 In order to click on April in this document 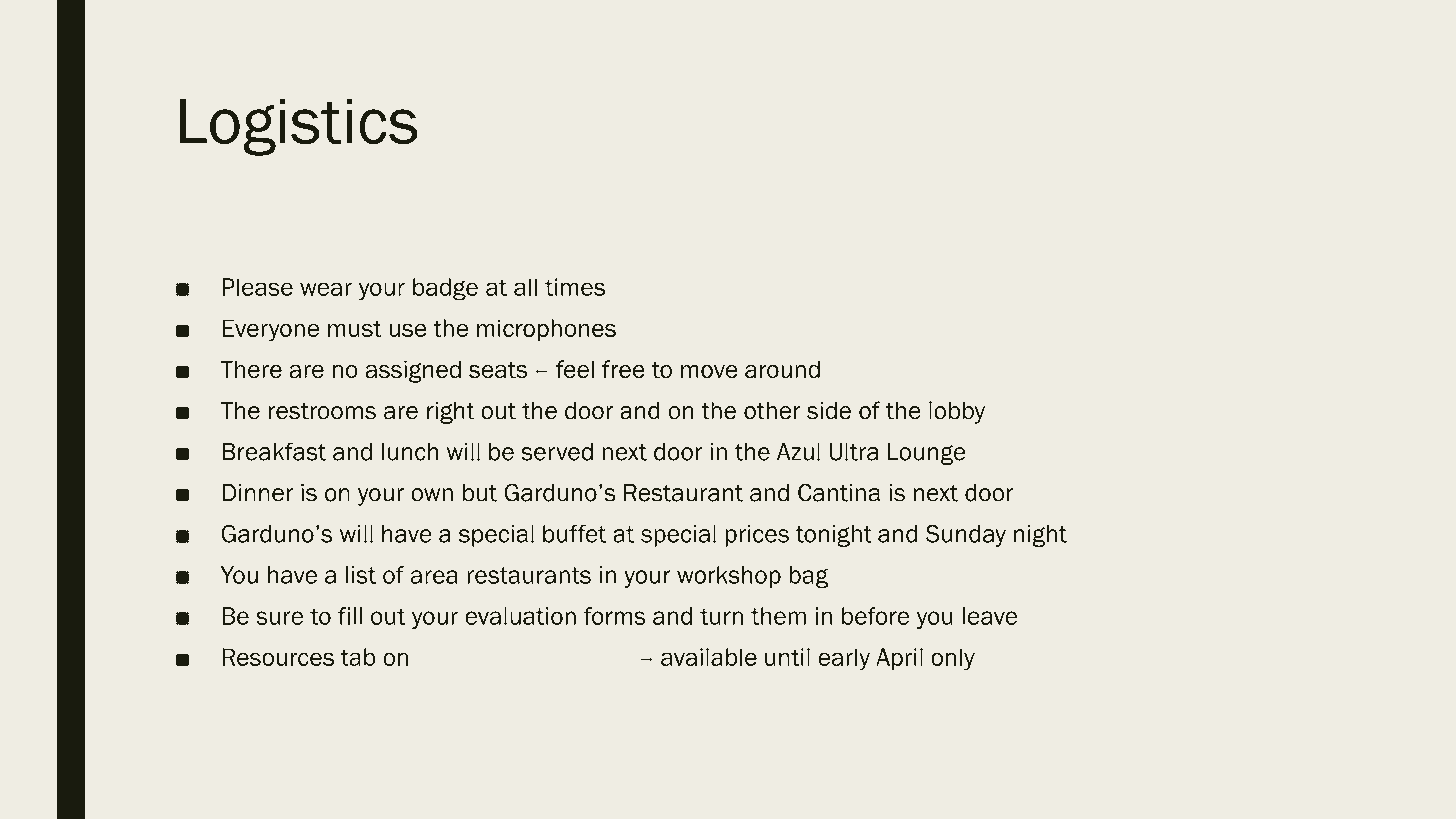, I will do `click(899, 659)`.
